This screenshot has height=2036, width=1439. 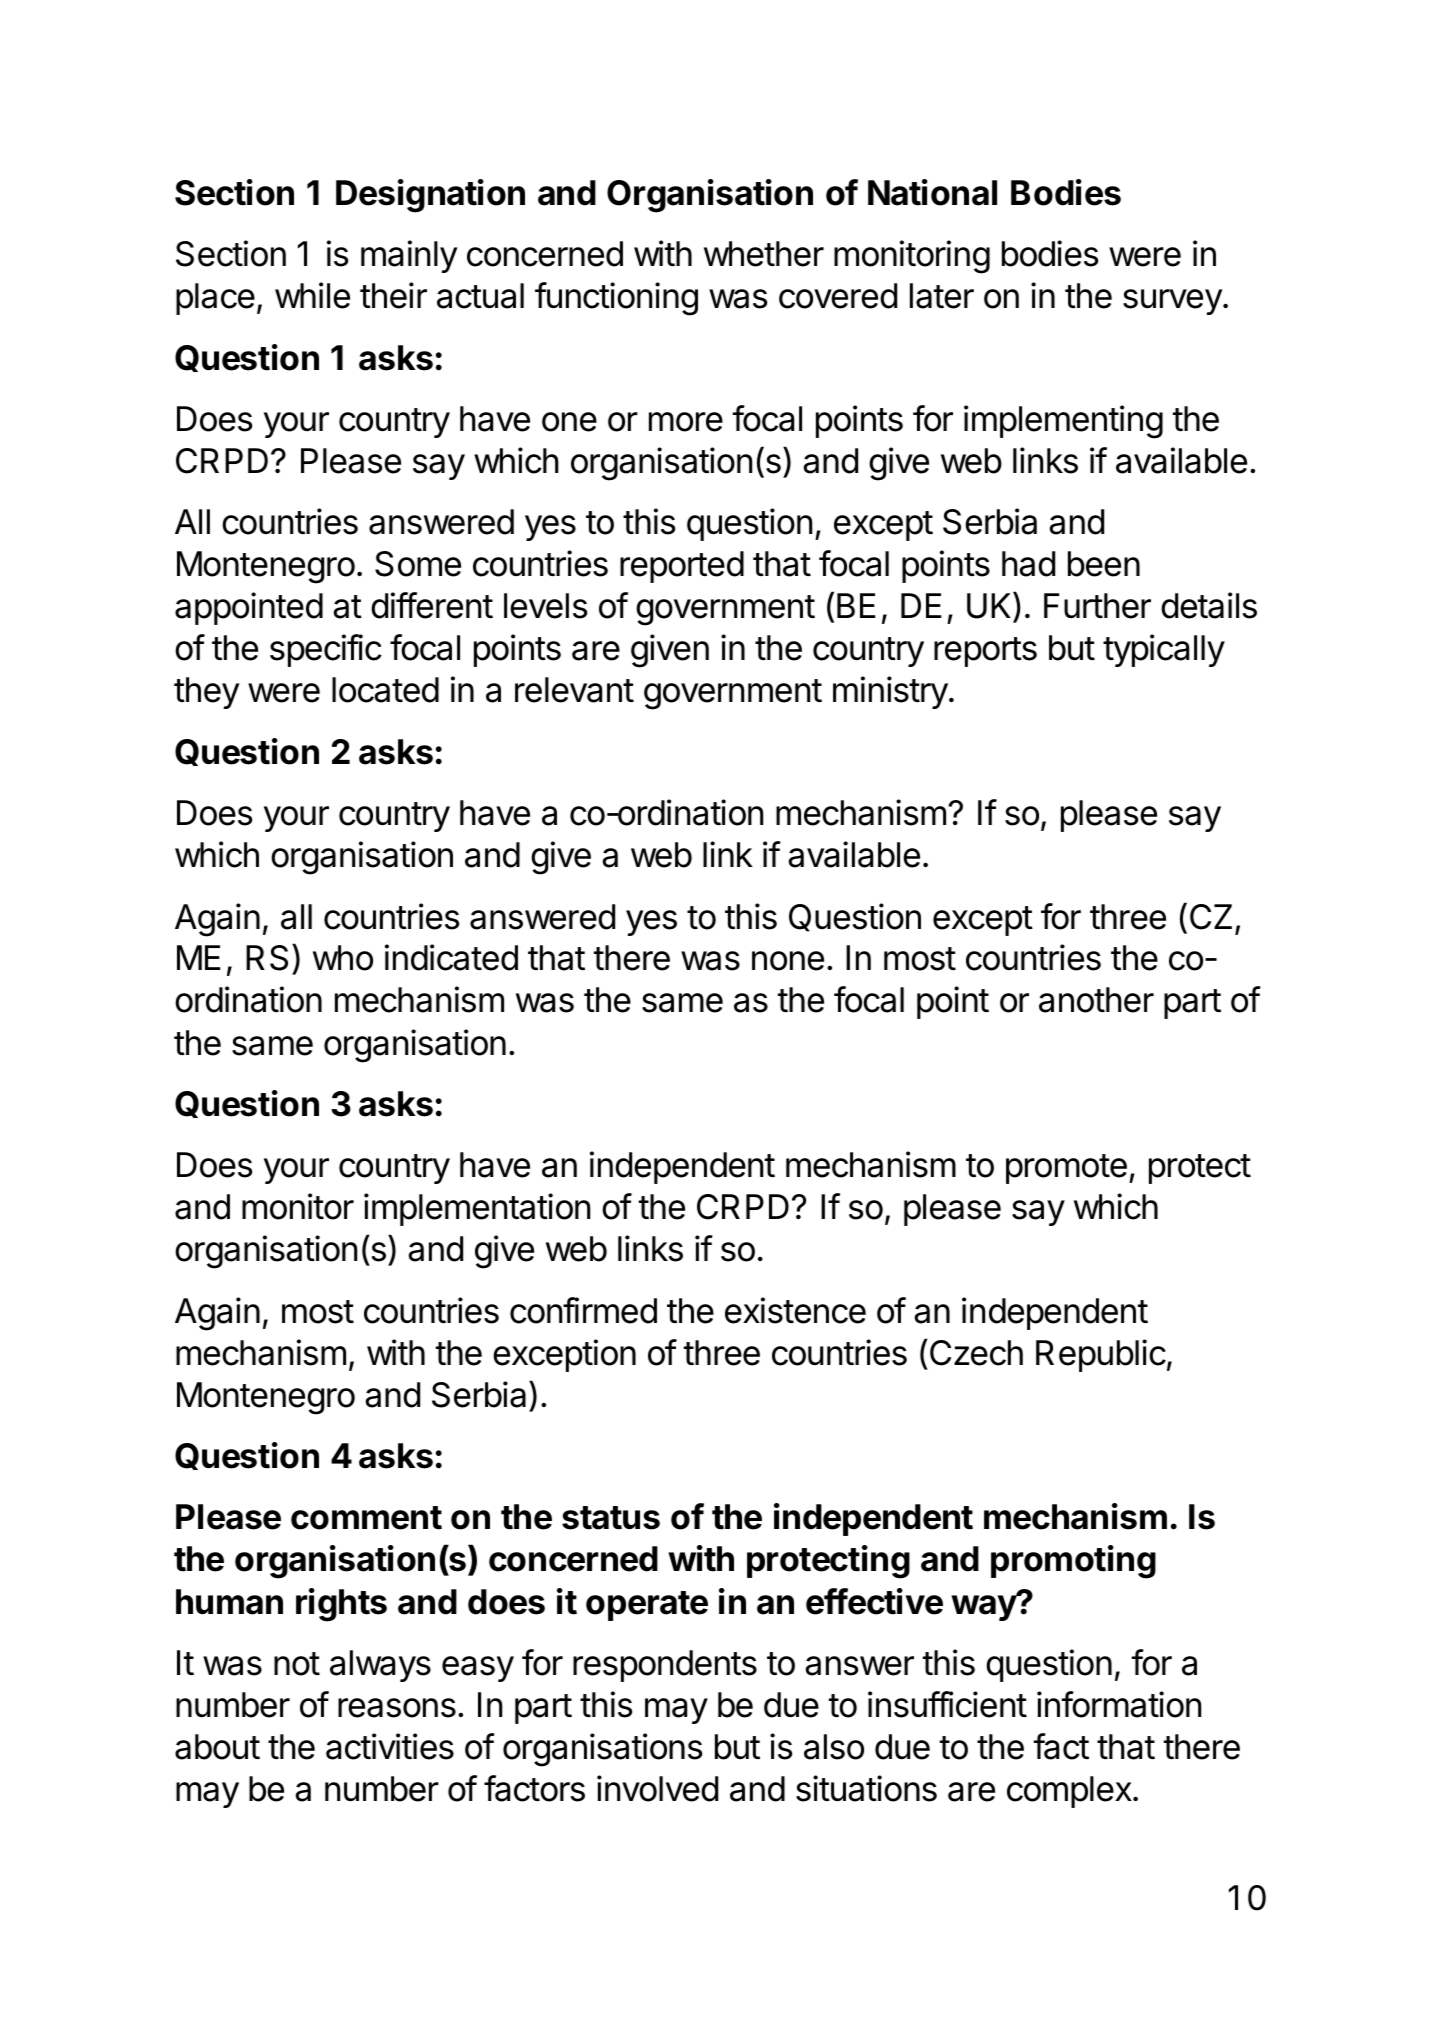 I want to click on while, so click(x=312, y=295).
